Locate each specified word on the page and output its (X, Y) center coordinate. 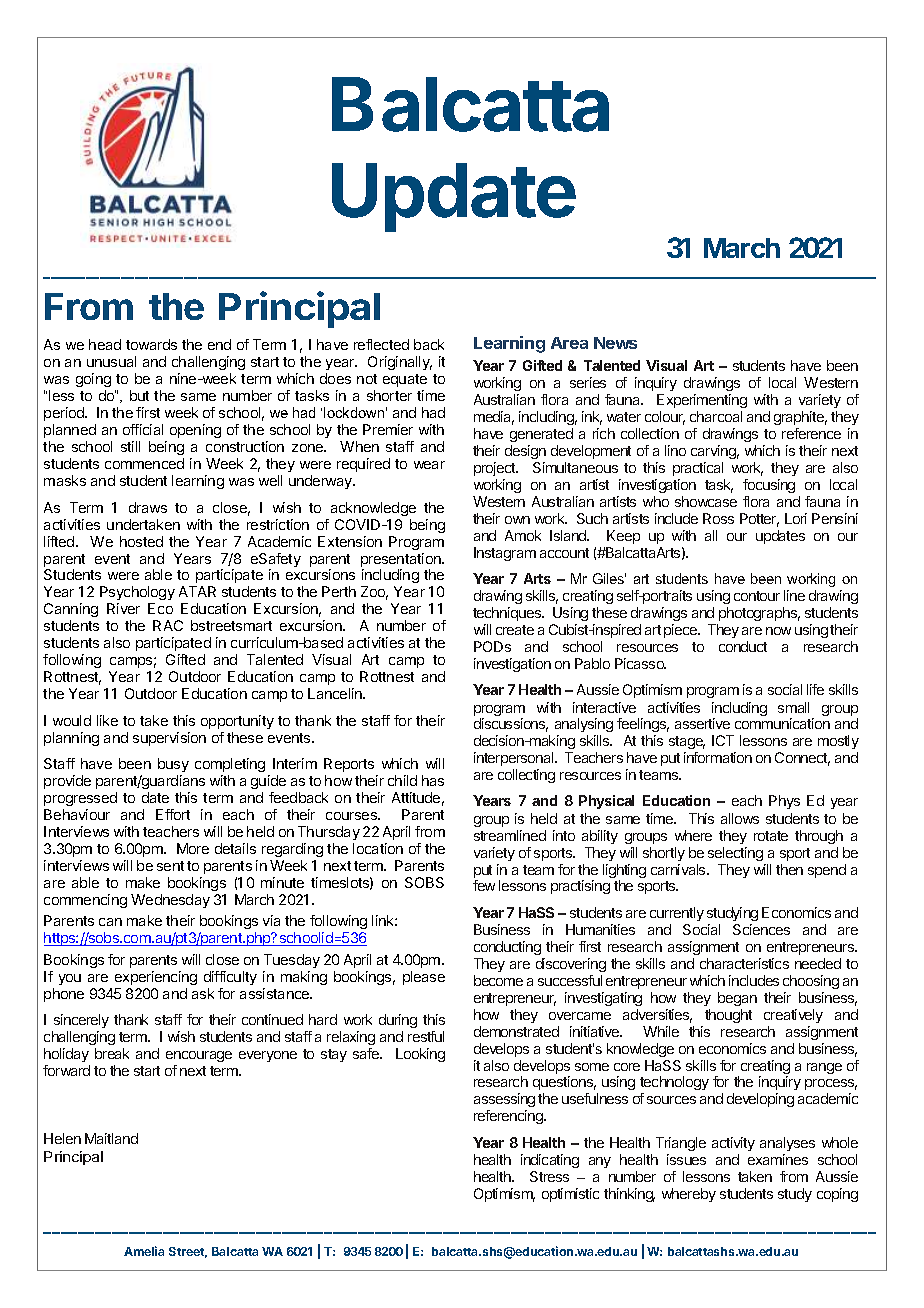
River (123, 608)
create (515, 630)
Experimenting (702, 401)
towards (151, 344)
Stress (549, 1176)
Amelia (144, 1251)
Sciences (761, 929)
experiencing (156, 978)
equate (405, 380)
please (424, 978)
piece (682, 631)
